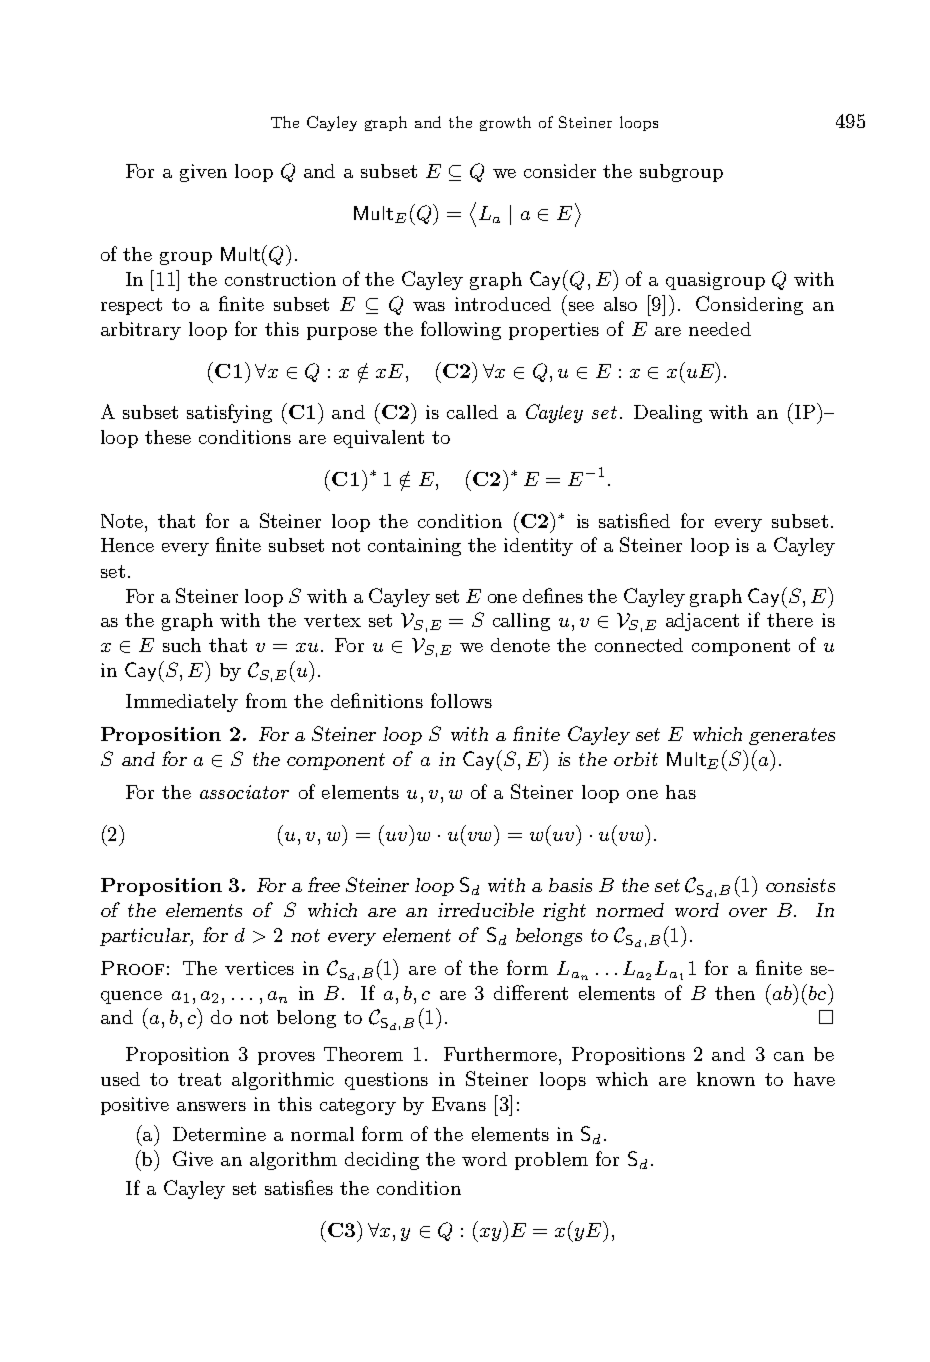 This page has height=1362, width=930. I want to click on growth, so click(505, 123).
